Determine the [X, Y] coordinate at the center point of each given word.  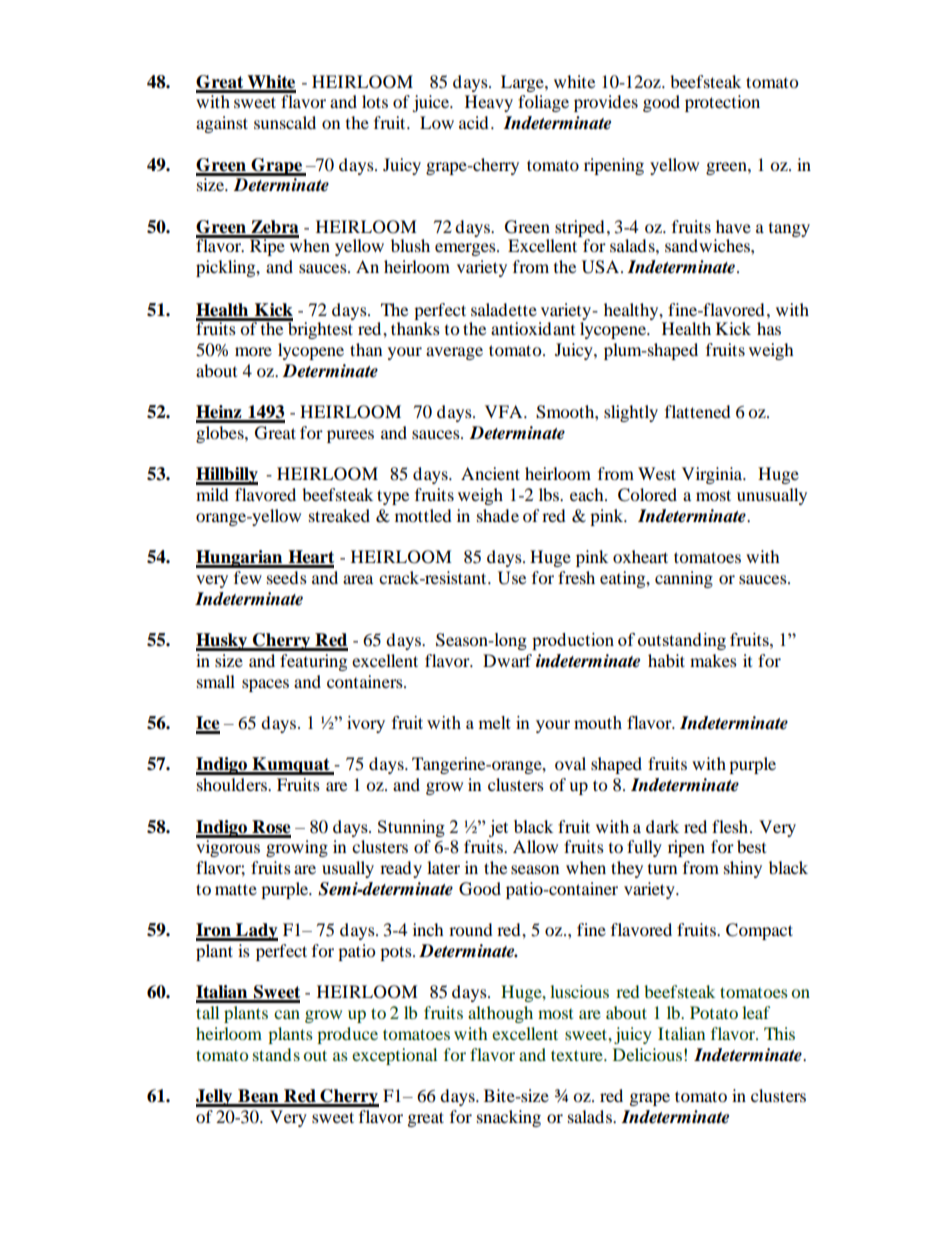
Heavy [489, 103]
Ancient [490, 473]
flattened [698, 411]
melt [494, 722]
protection [722, 103]
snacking [509, 1118]
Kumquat [291, 766]
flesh [731, 826]
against [222, 124]
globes [221, 434]
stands [276, 1054]
